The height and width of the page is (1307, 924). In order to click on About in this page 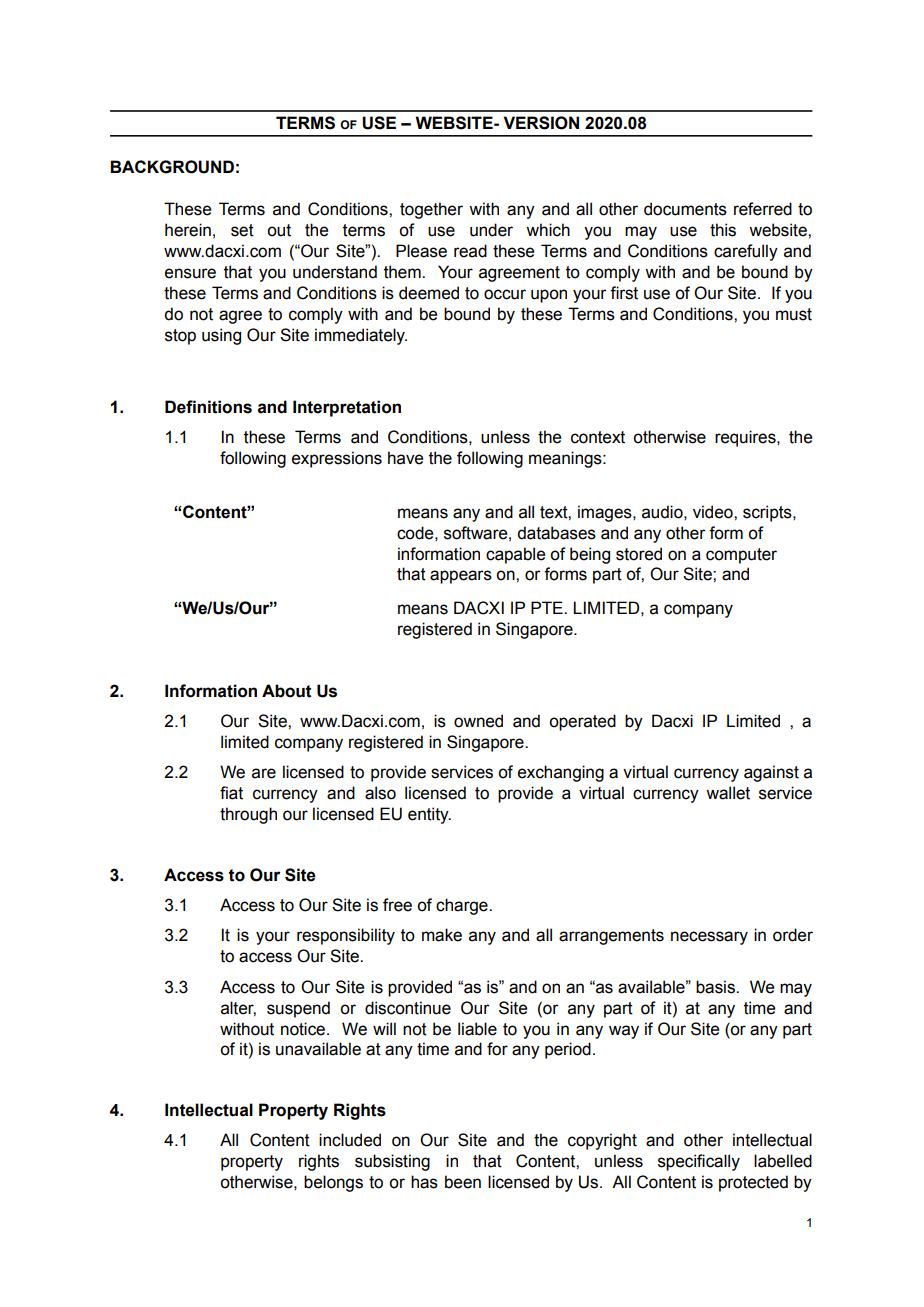, I will do `click(287, 691)`.
